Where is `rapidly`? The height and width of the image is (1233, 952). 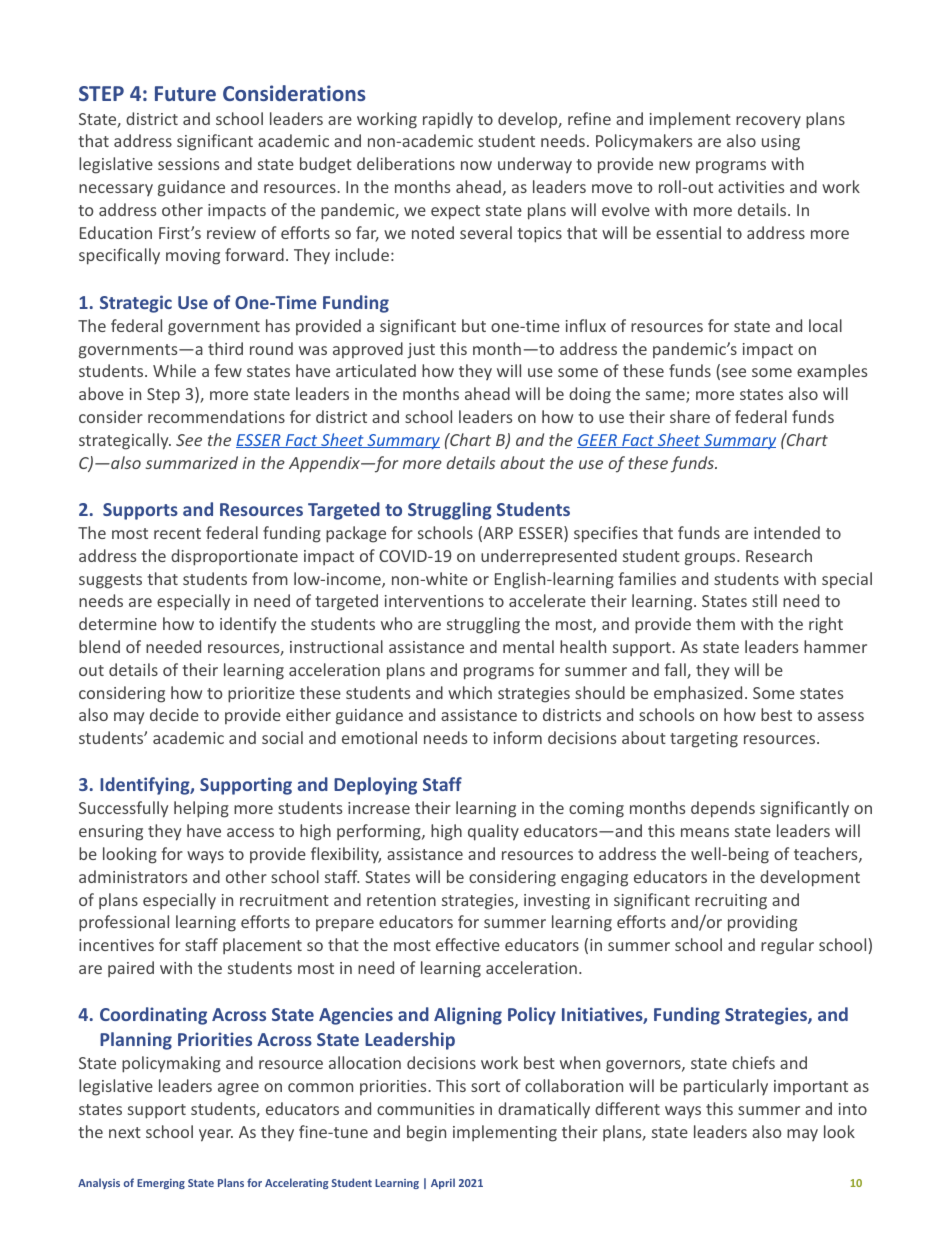
rapidly is located at coordinates (448, 120).
